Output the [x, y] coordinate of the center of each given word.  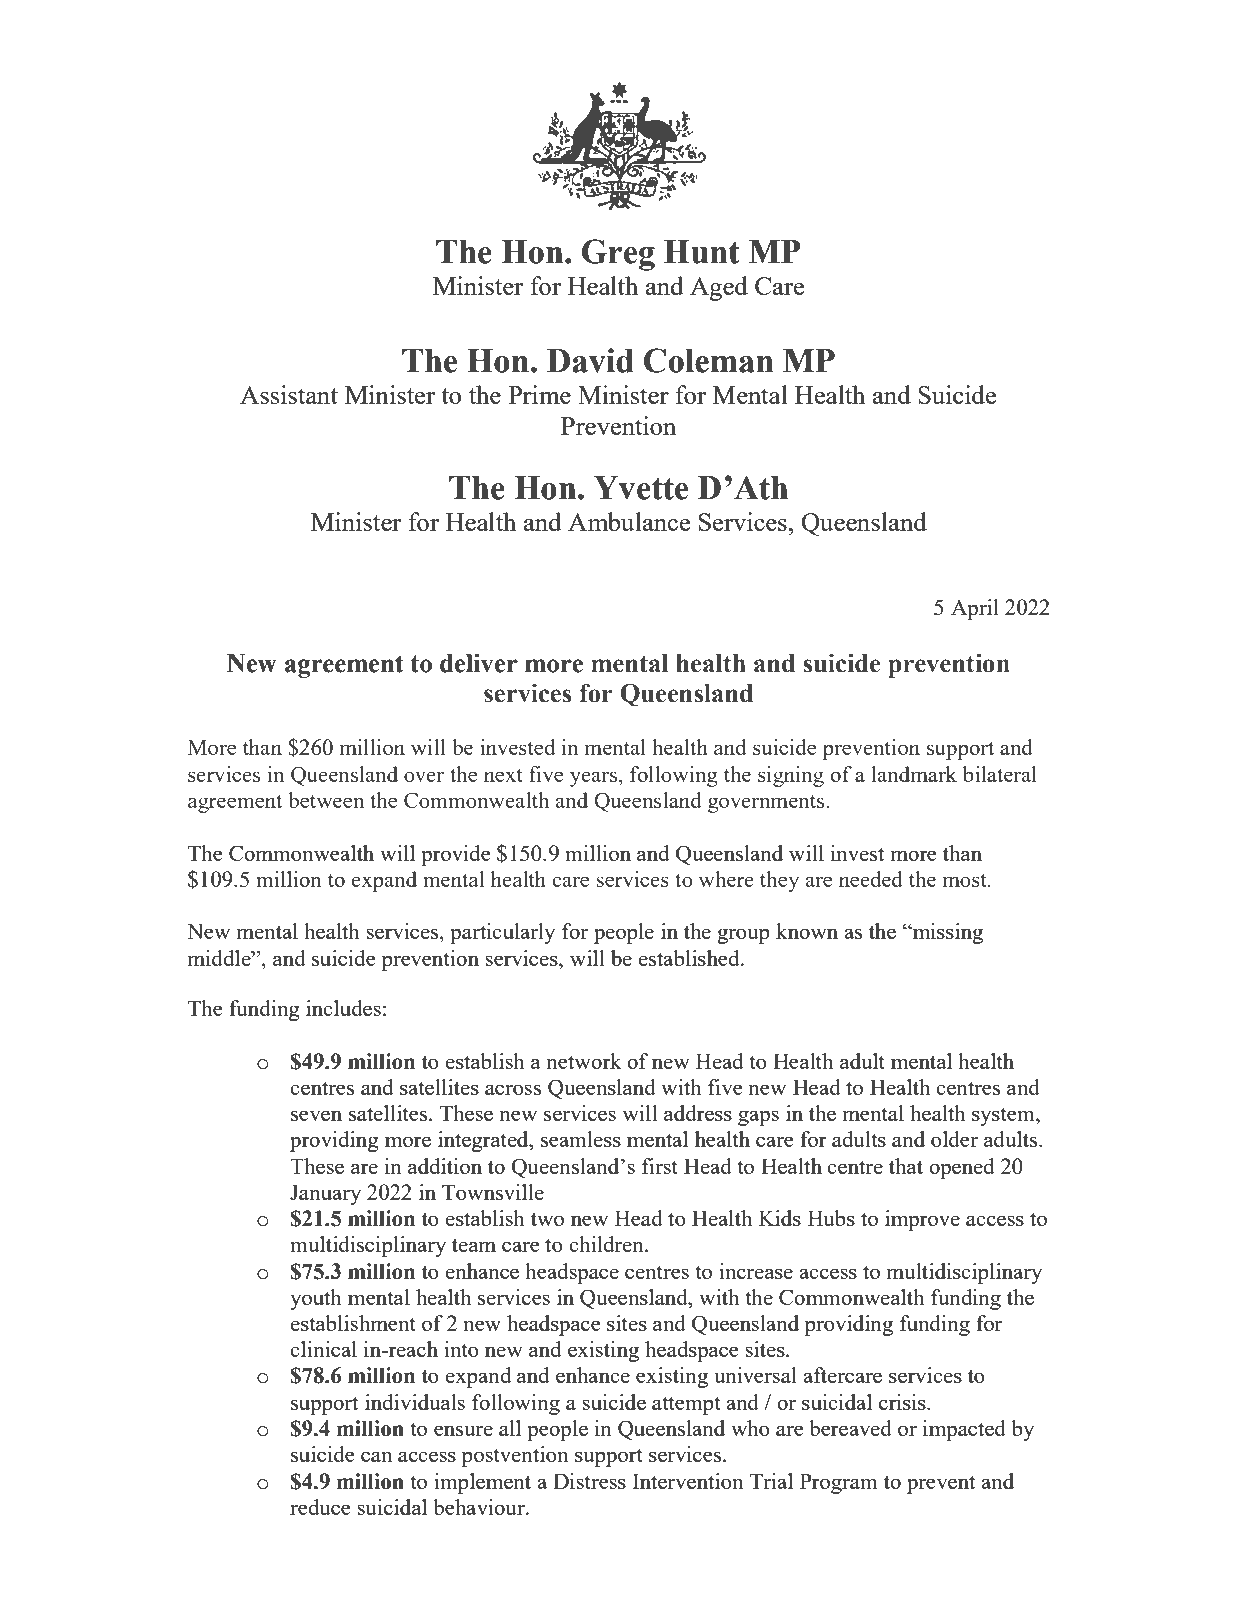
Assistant [289, 394]
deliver [479, 663]
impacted [964, 1430]
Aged [719, 288]
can [376, 1456]
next [503, 775]
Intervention [687, 1481]
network [584, 1061]
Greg [618, 255]
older [954, 1139]
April [975, 609]
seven [316, 1115]
